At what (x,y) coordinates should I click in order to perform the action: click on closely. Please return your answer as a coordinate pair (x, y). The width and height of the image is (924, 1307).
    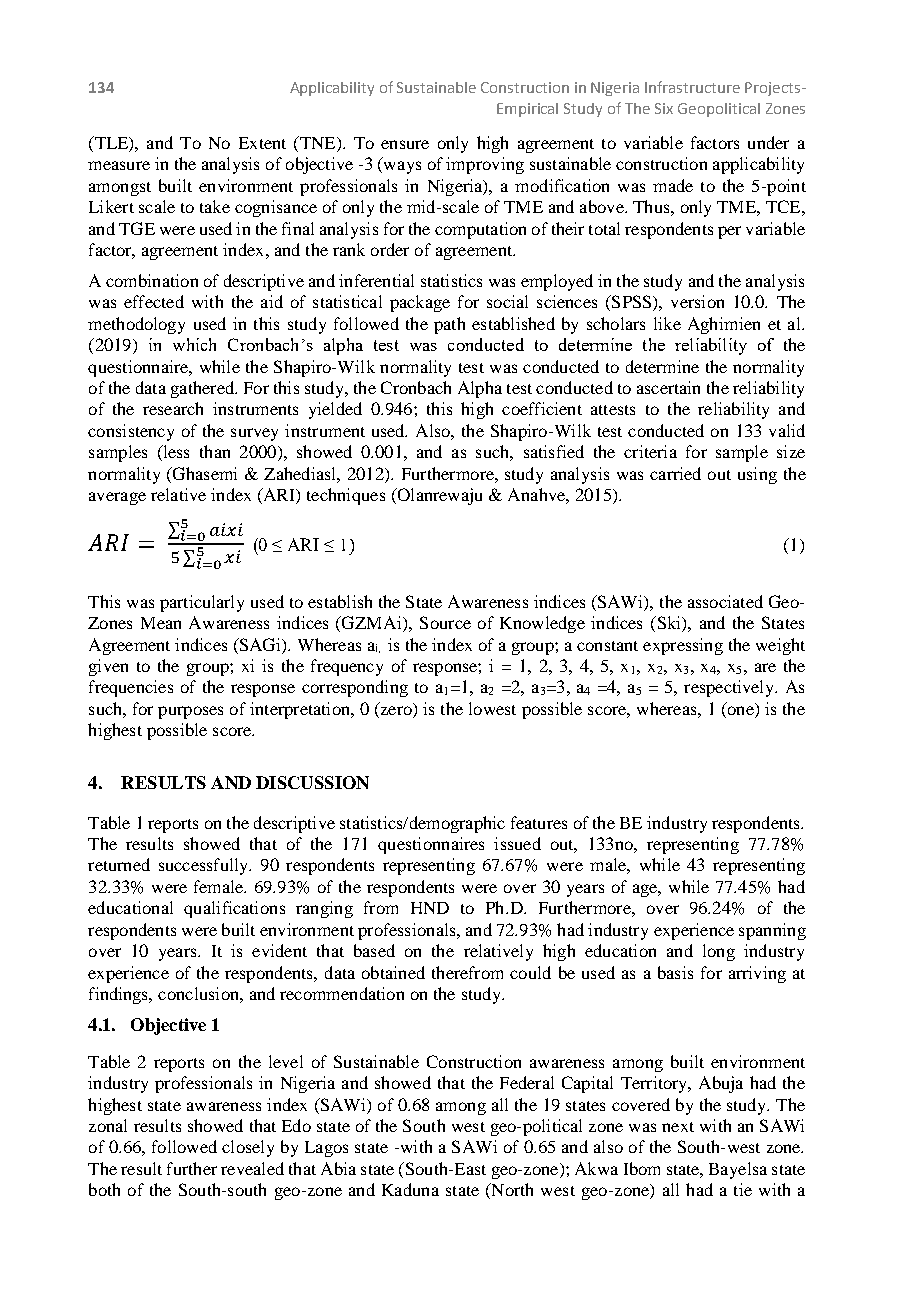
    Looking at the image, I should click on (248, 1148).
